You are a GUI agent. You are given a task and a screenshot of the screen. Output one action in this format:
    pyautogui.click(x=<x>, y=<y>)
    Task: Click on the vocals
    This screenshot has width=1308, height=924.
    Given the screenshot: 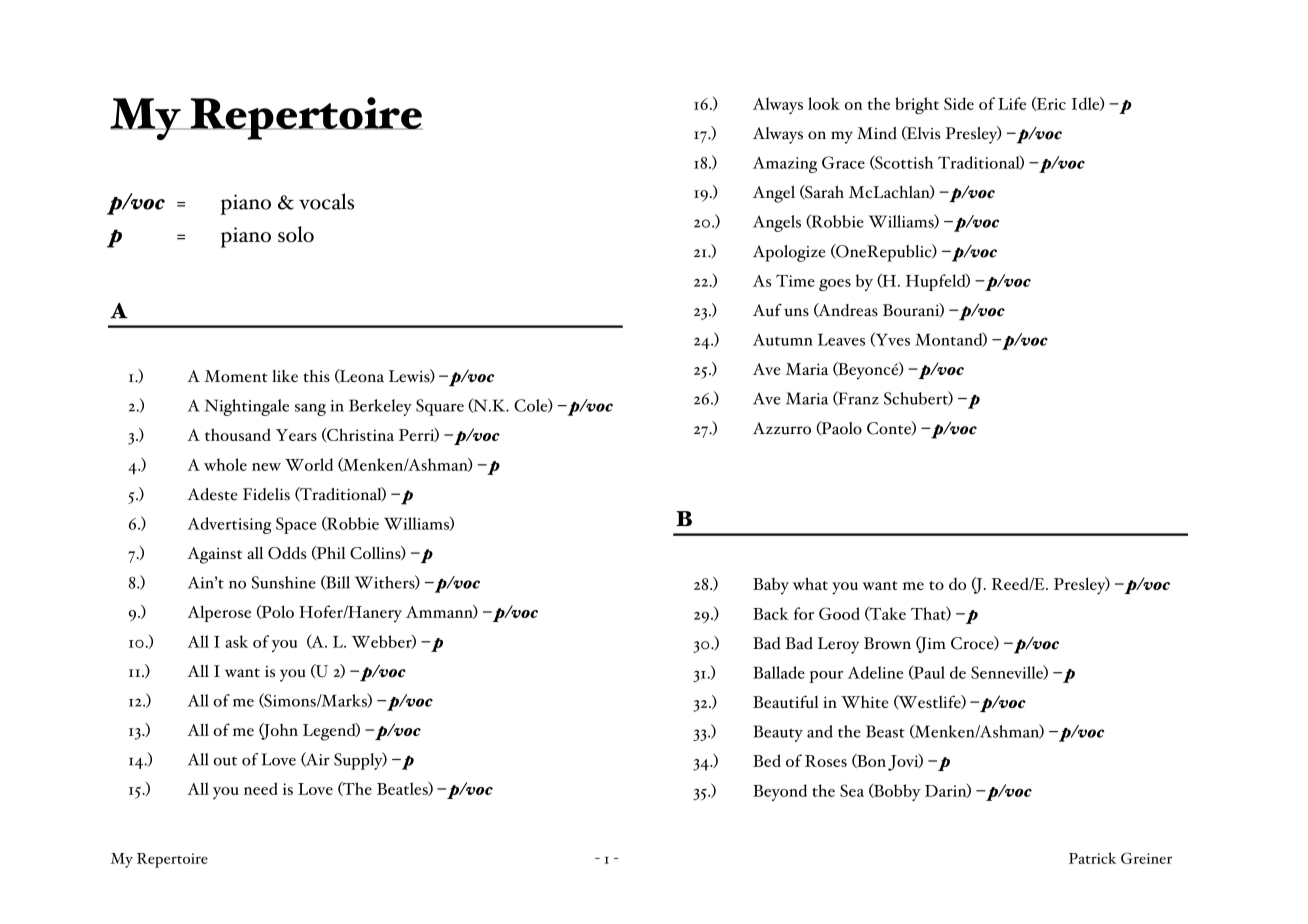 What is the action you would take?
    pyautogui.click(x=326, y=201)
